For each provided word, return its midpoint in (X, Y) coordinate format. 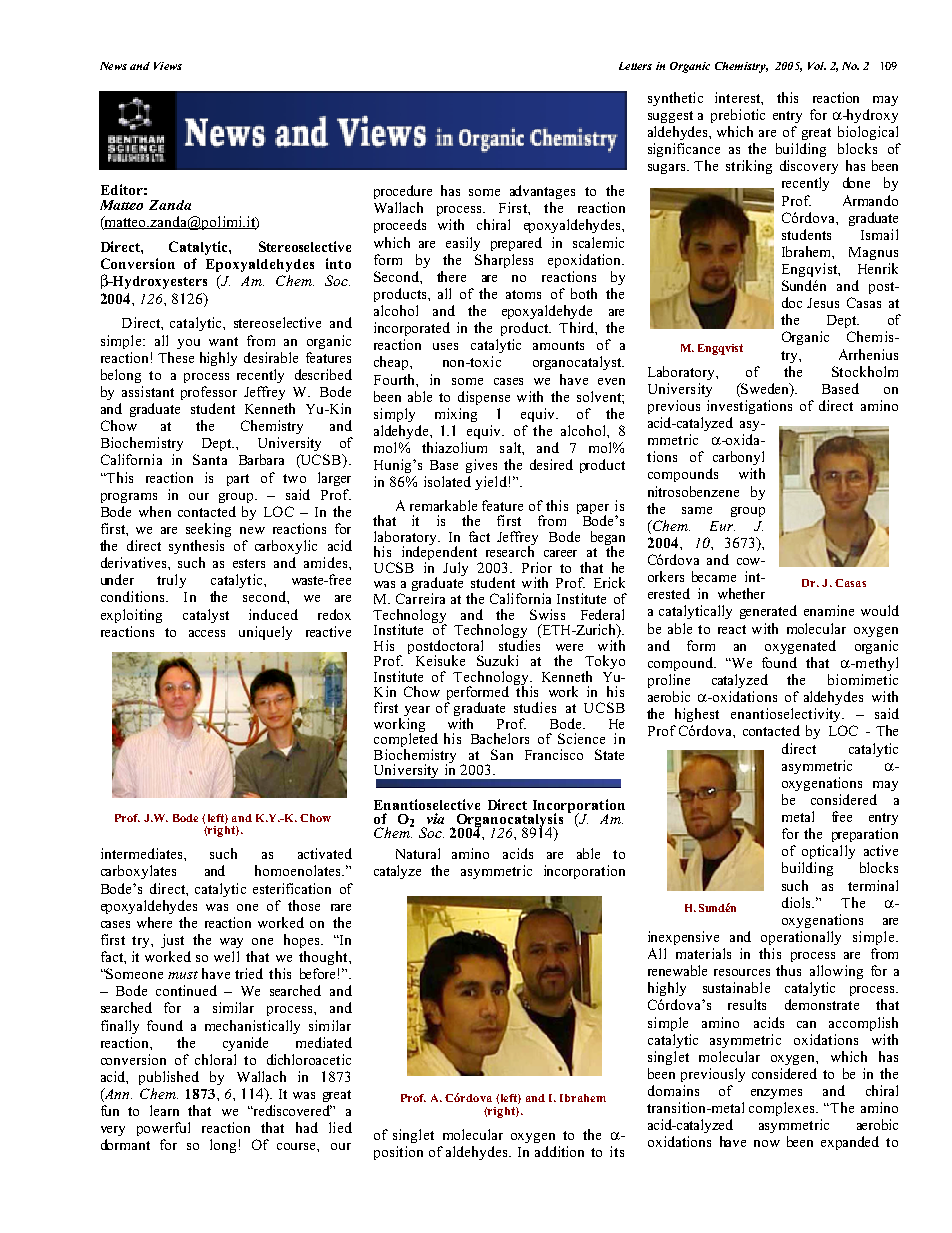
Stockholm (865, 371)
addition (559, 1151)
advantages (542, 192)
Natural (418, 853)
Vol (817, 66)
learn (164, 1110)
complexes (783, 1109)
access (207, 633)
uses (445, 346)
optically (828, 852)
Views (168, 66)
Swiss (547, 614)
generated (768, 612)
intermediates (143, 853)
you (188, 344)
